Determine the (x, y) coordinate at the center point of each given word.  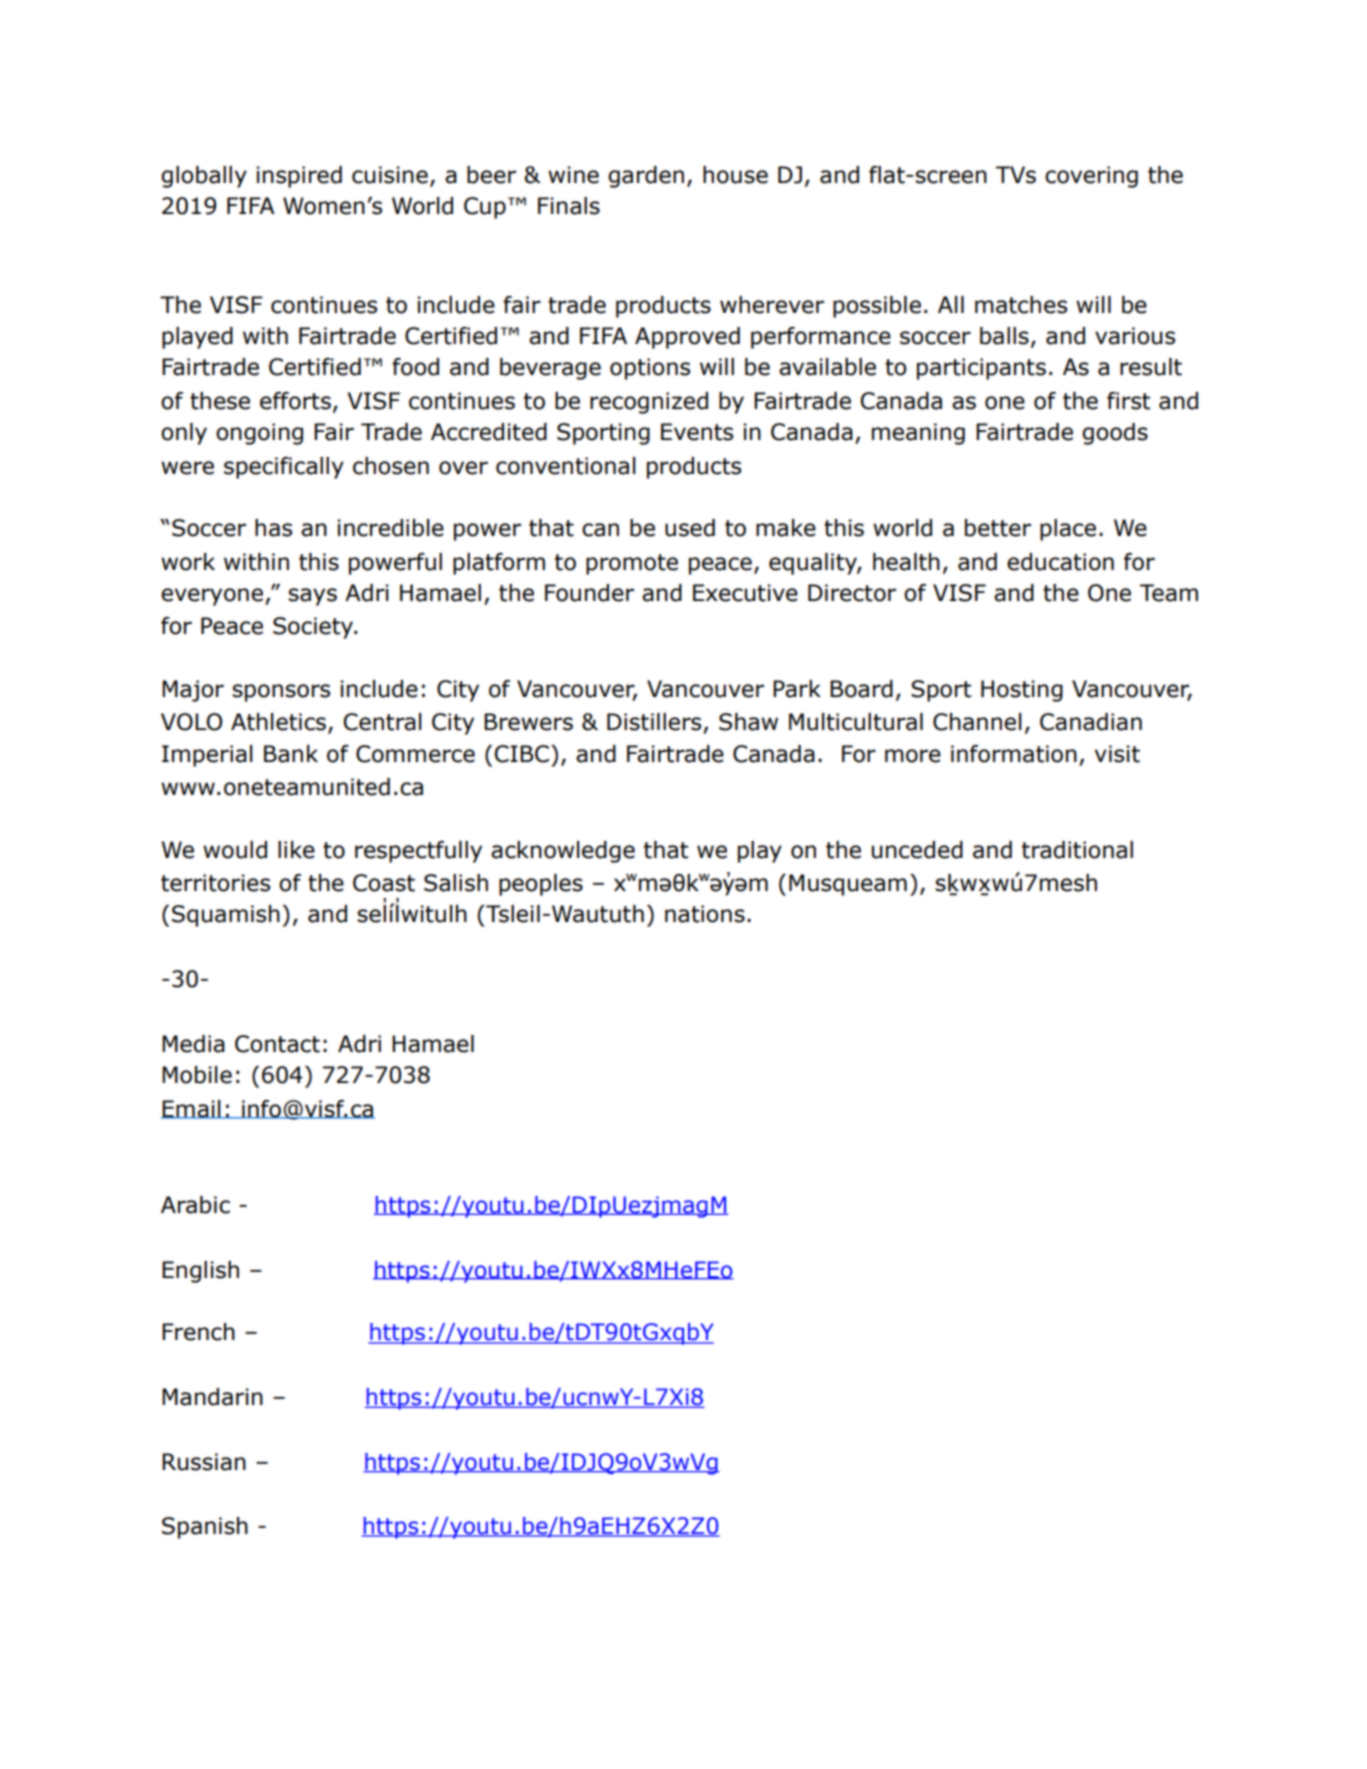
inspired (299, 177)
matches (1021, 305)
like (296, 850)
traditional (1077, 850)
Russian (204, 1462)
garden (646, 177)
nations (705, 914)
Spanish (205, 1528)
